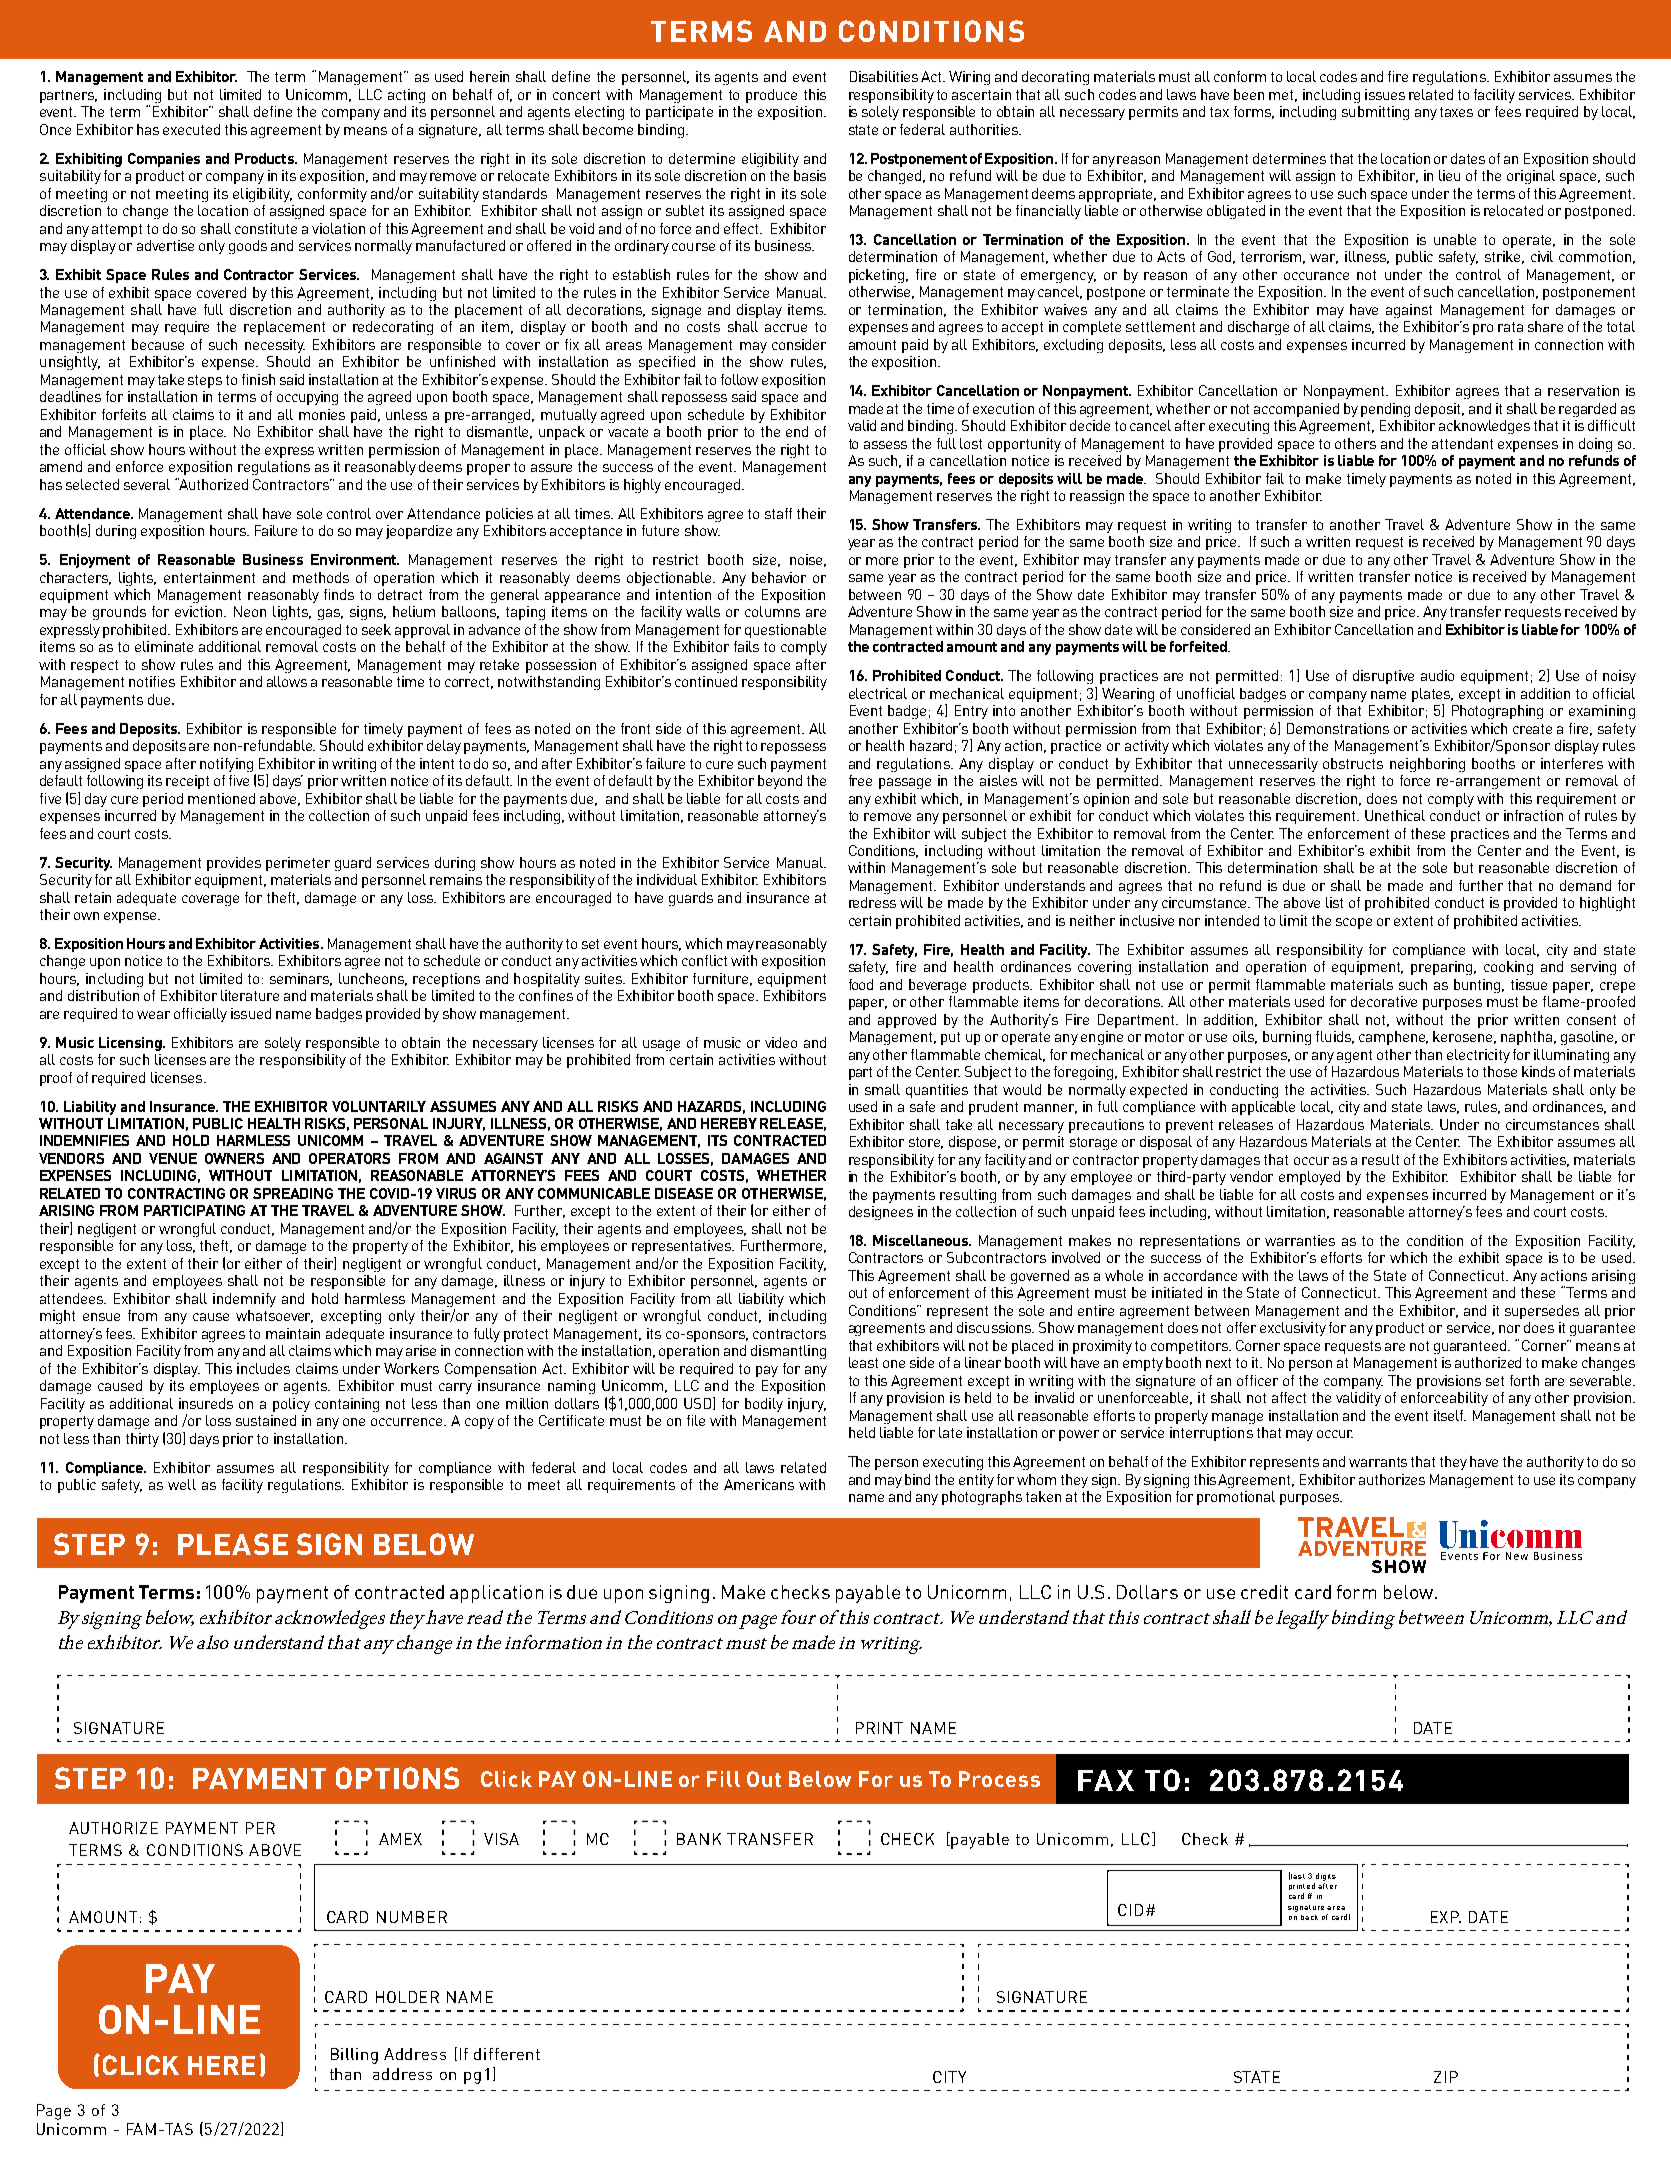 The width and height of the screenshot is (1671, 2163). Describe the element at coordinates (263, 1368) in the screenshot. I see `includes` at that location.
